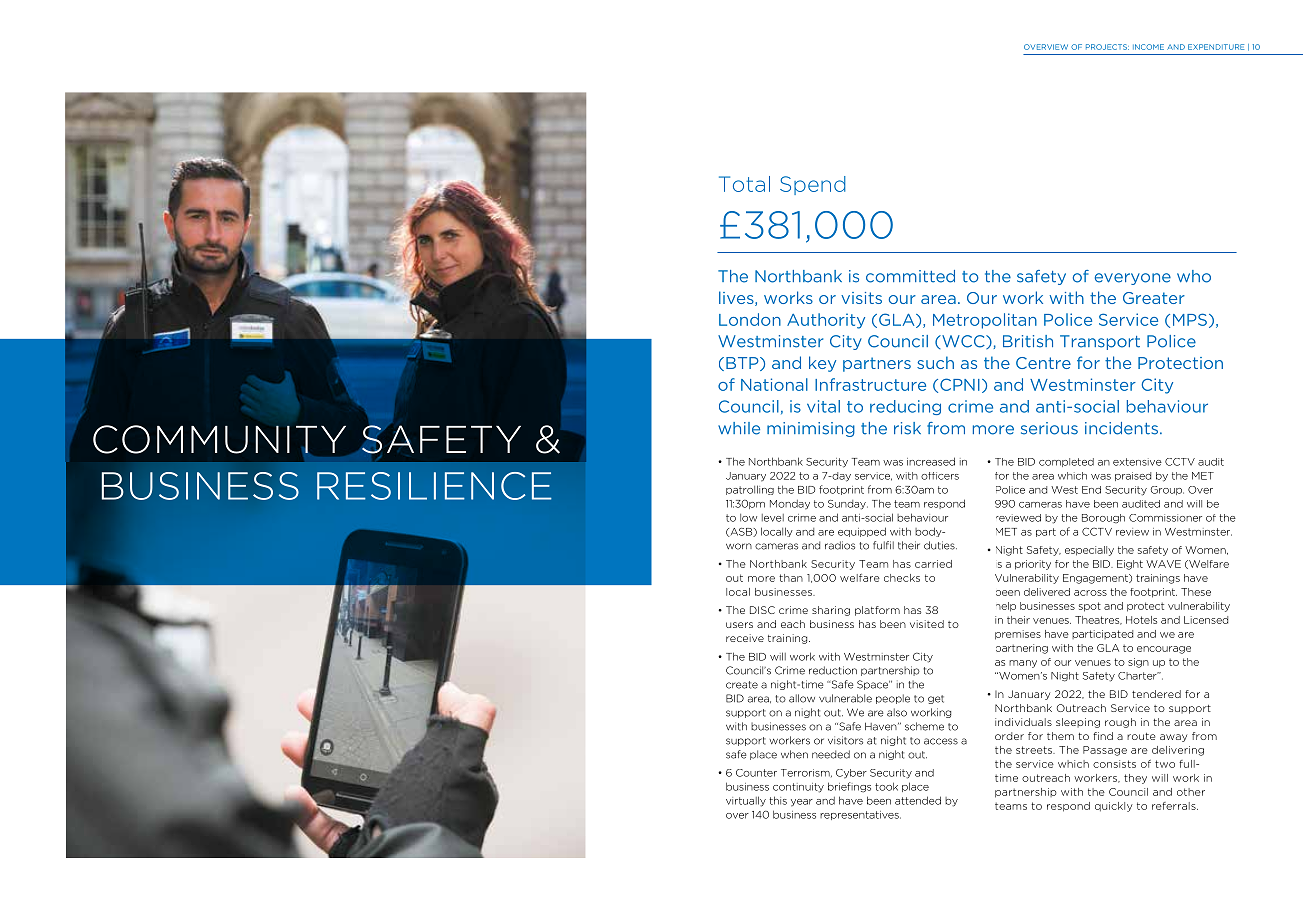 The image size is (1303, 924). I want to click on COMMUNITY, so click(219, 440).
